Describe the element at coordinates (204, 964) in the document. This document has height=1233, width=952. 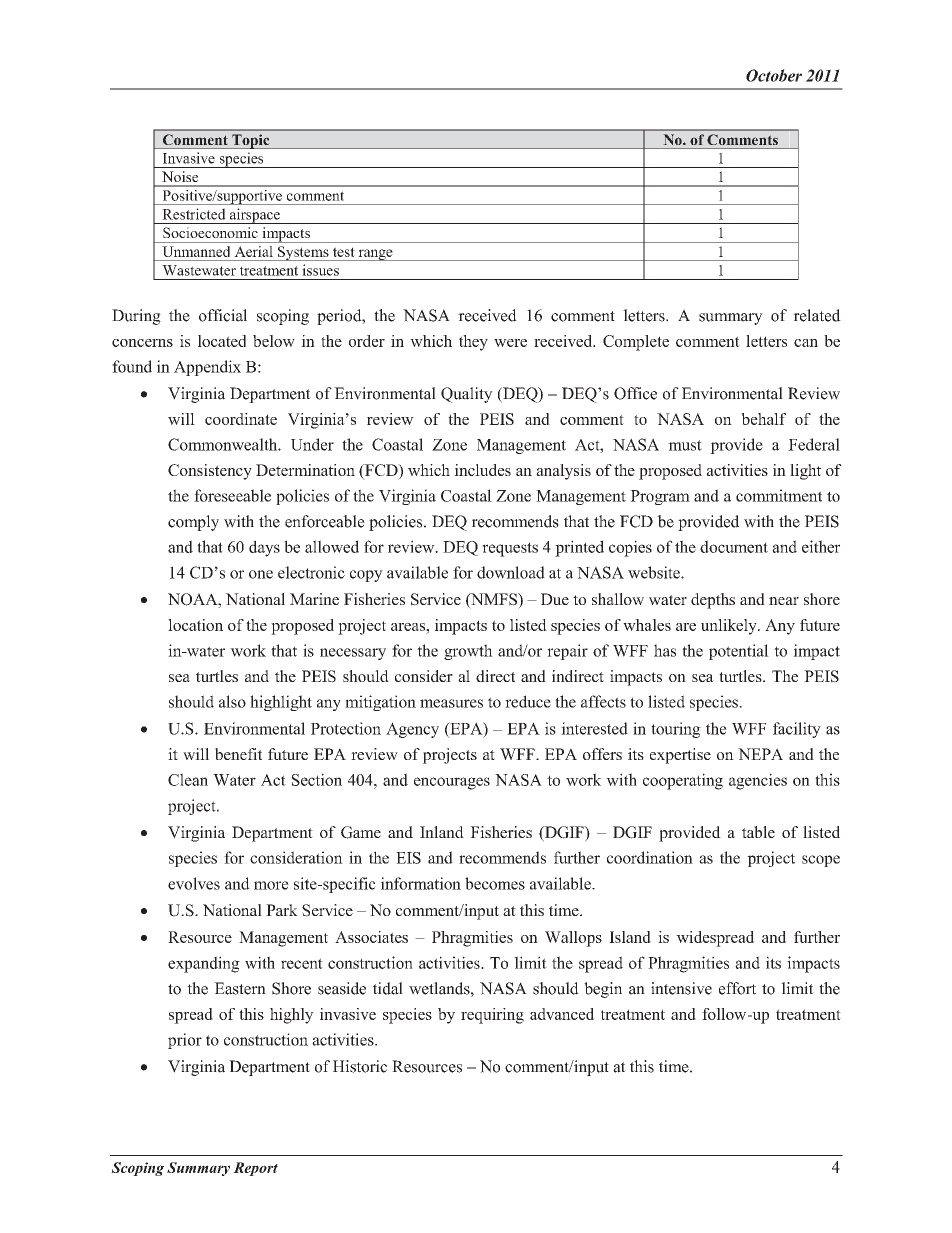
I see `expanding` at that location.
